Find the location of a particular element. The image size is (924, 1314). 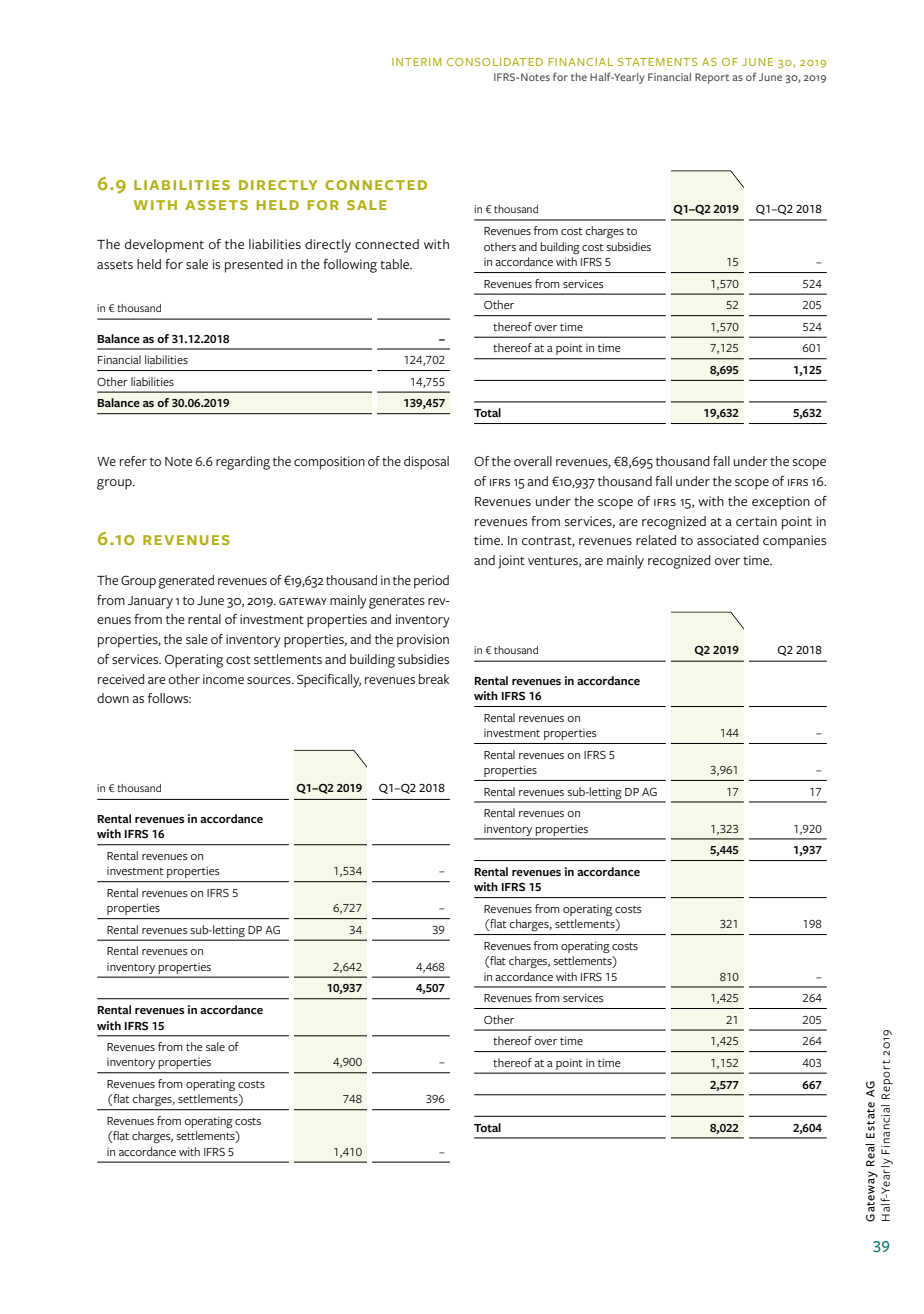

joint is located at coordinates (511, 562).
